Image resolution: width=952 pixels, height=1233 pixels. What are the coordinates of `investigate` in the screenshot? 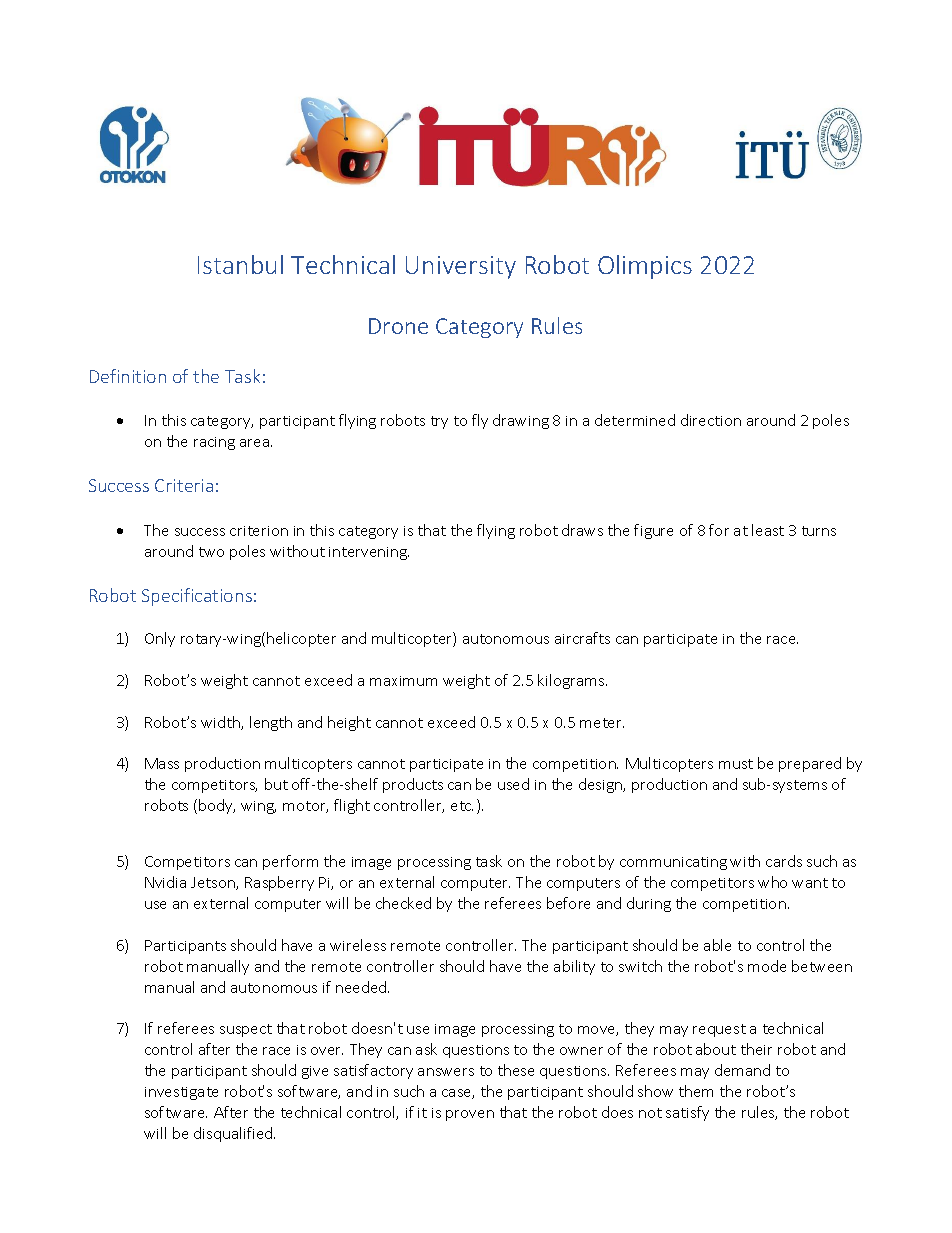 It's located at (181, 1093).
